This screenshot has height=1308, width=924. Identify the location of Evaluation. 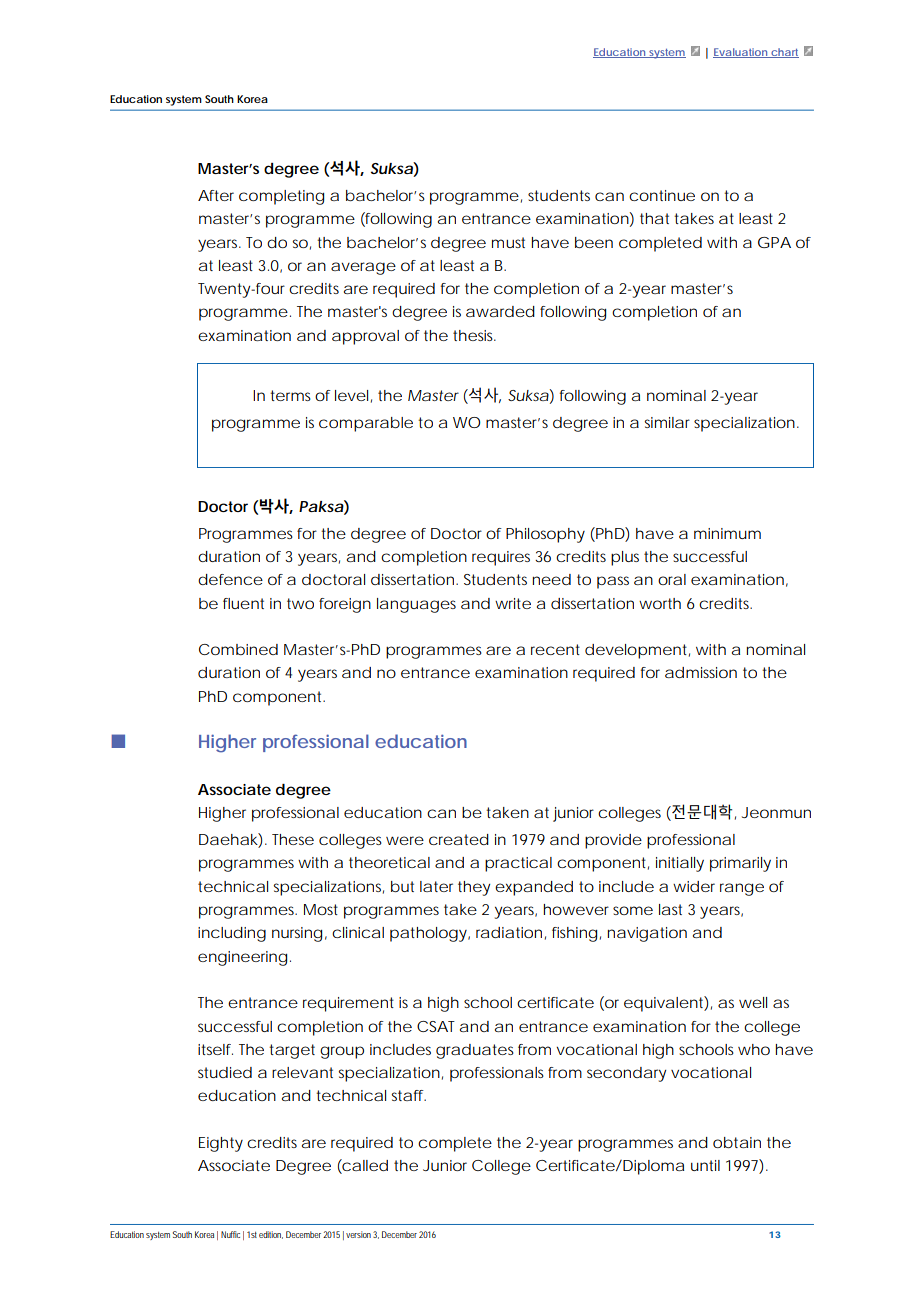
(741, 53).
